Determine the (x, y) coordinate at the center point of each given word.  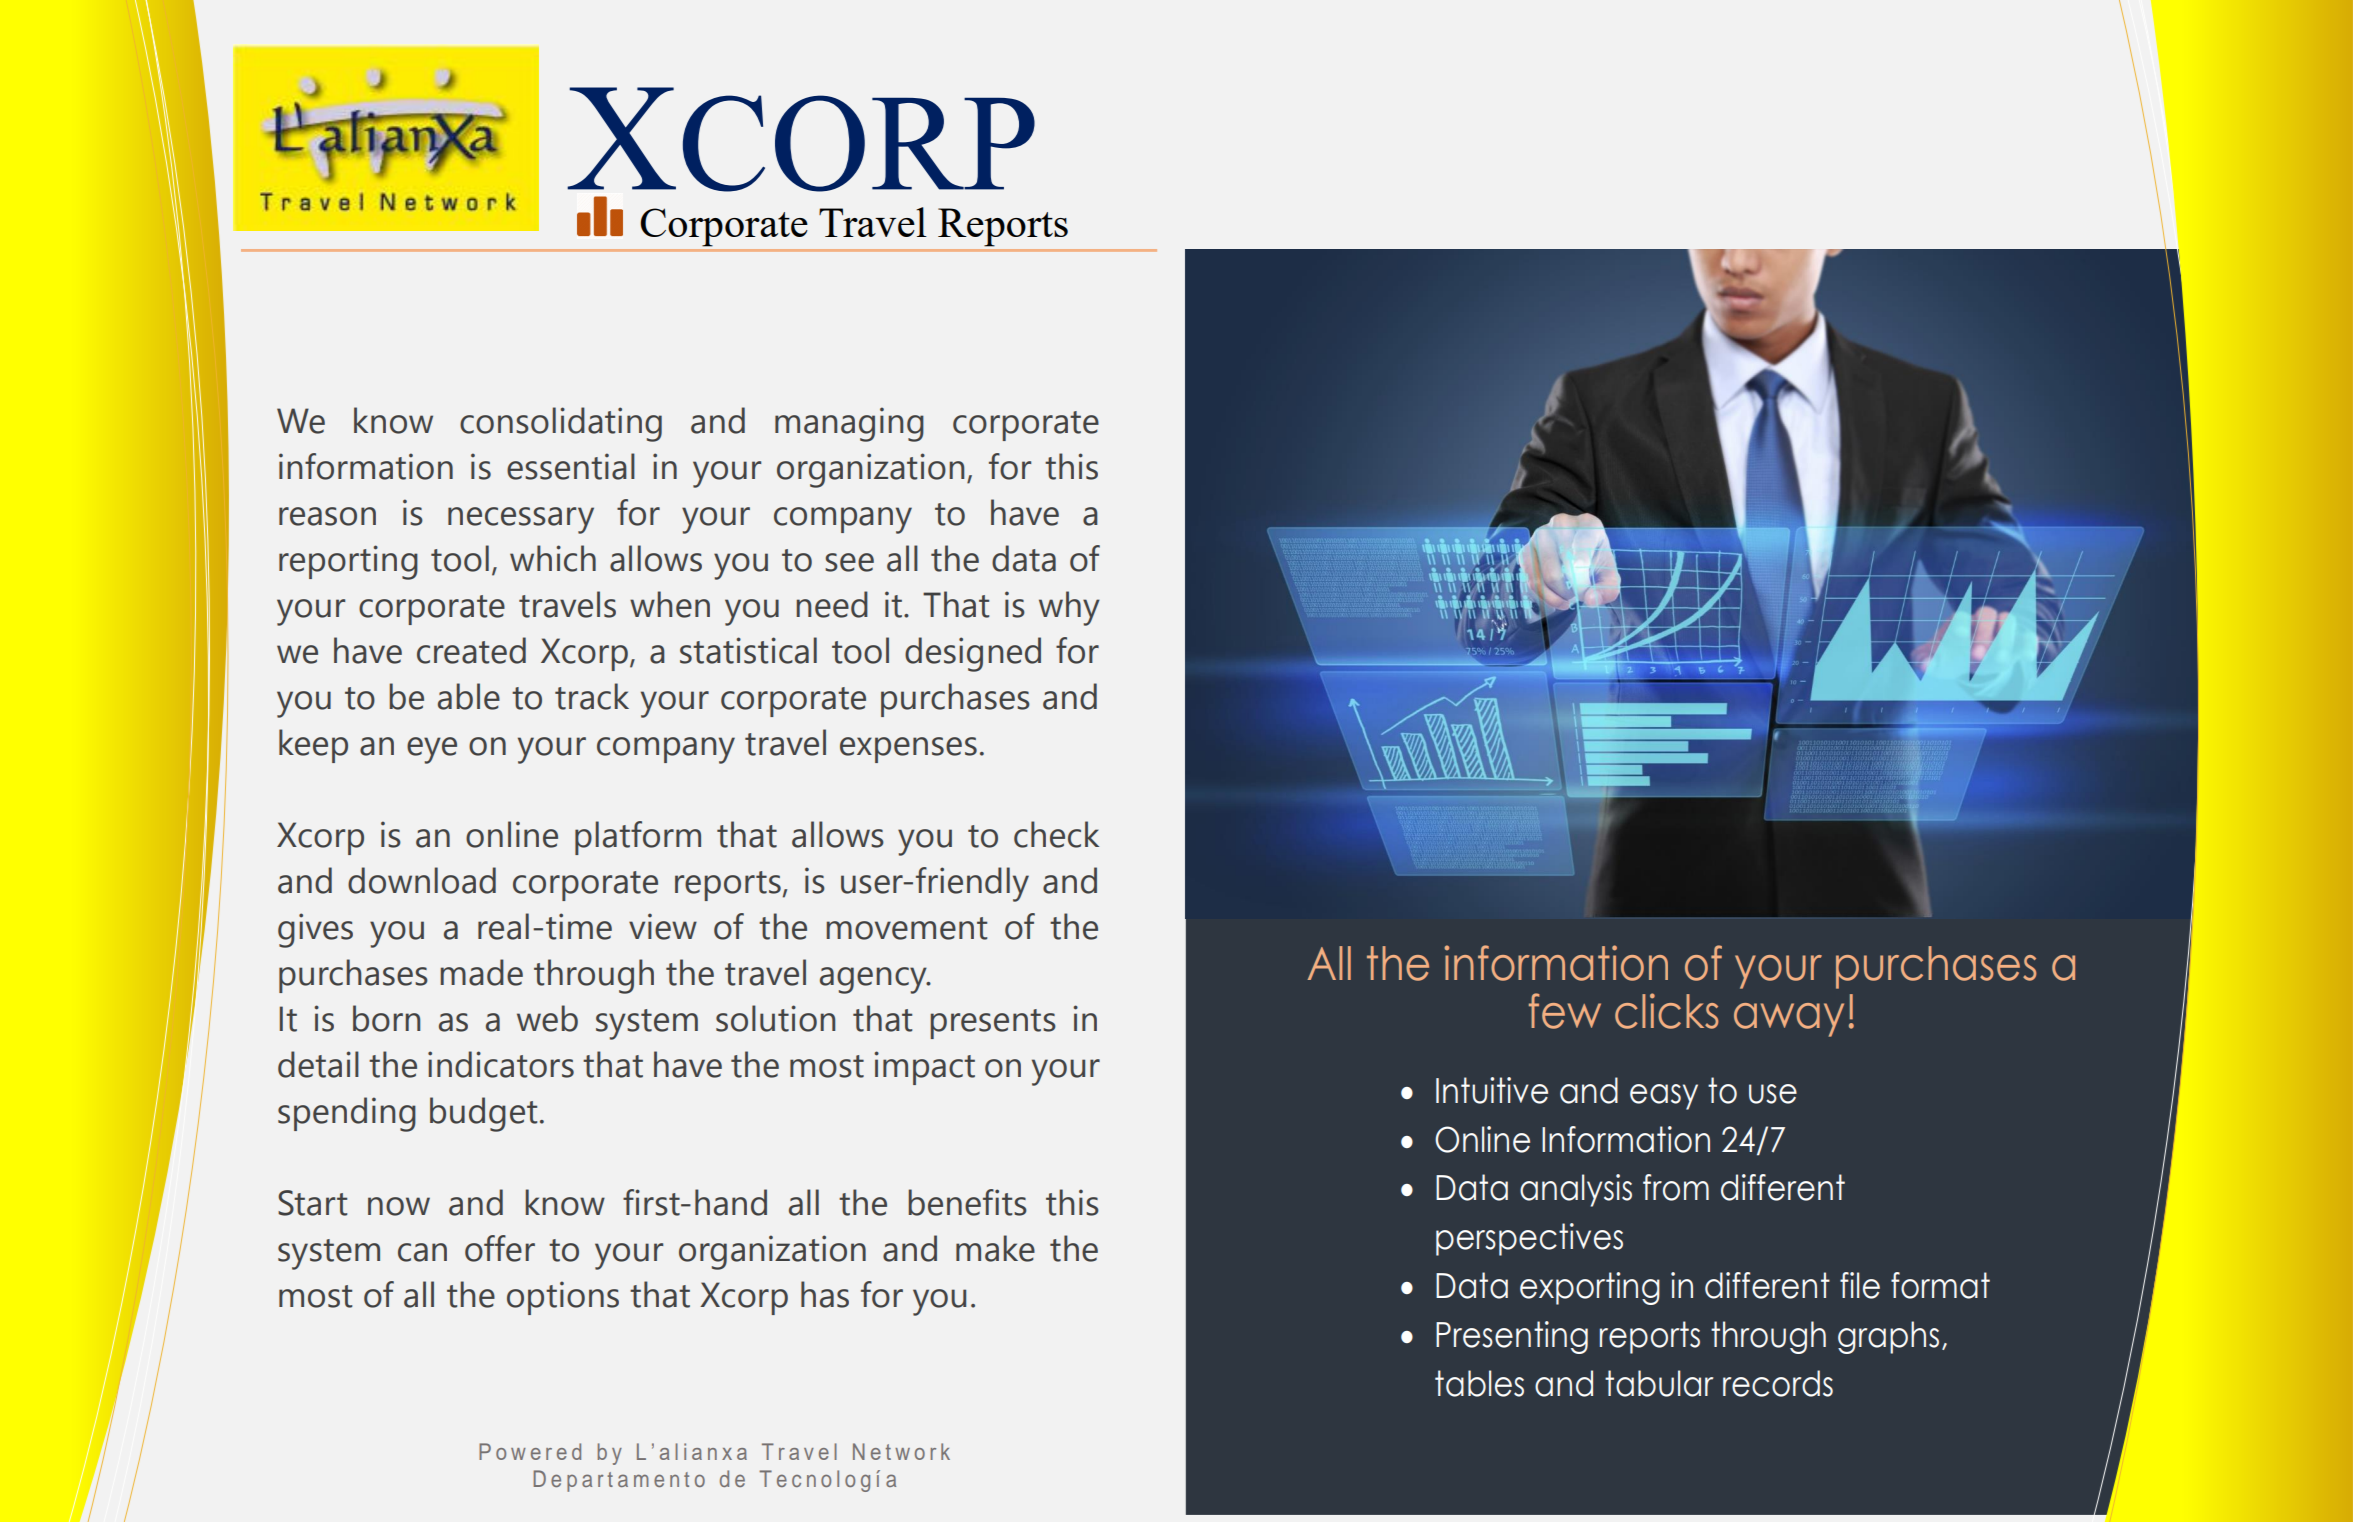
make (995, 1248)
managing (849, 424)
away (1789, 1020)
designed (973, 654)
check (1056, 834)
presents (993, 1024)
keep (313, 746)
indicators (501, 1064)
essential (571, 466)
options (563, 1298)
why (1069, 608)
